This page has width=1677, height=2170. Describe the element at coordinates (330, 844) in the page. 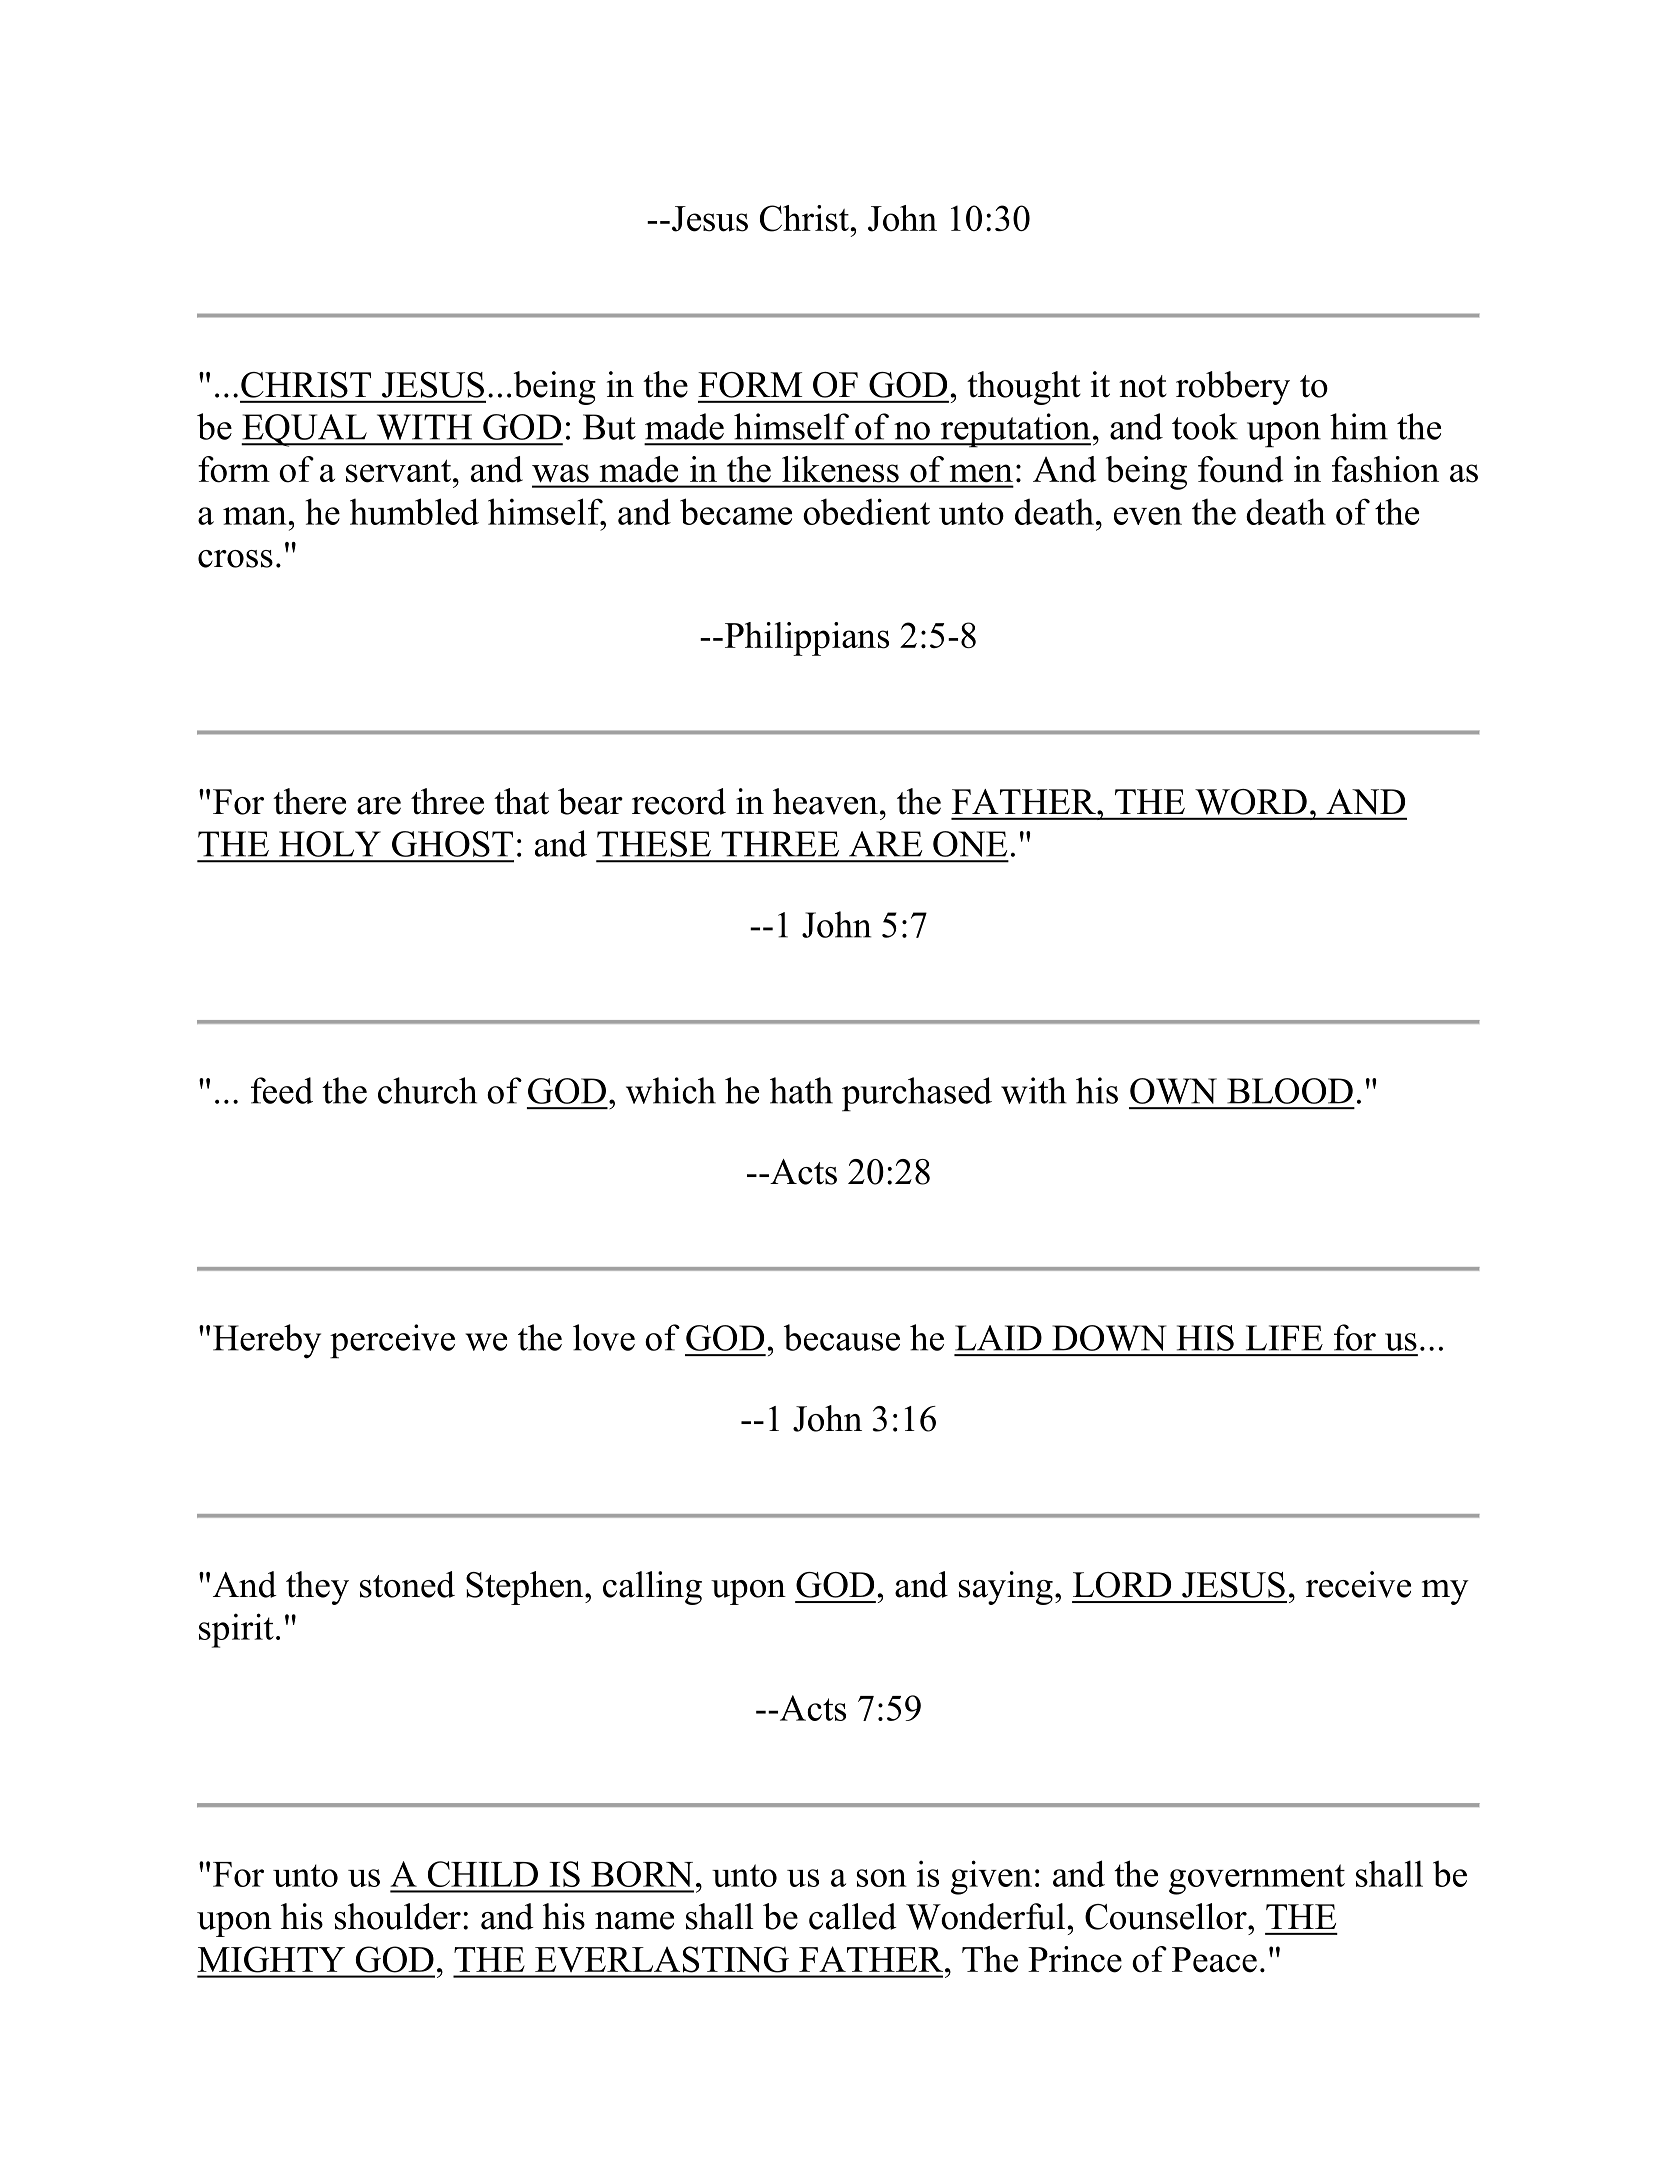

I see `HOLY` at that location.
